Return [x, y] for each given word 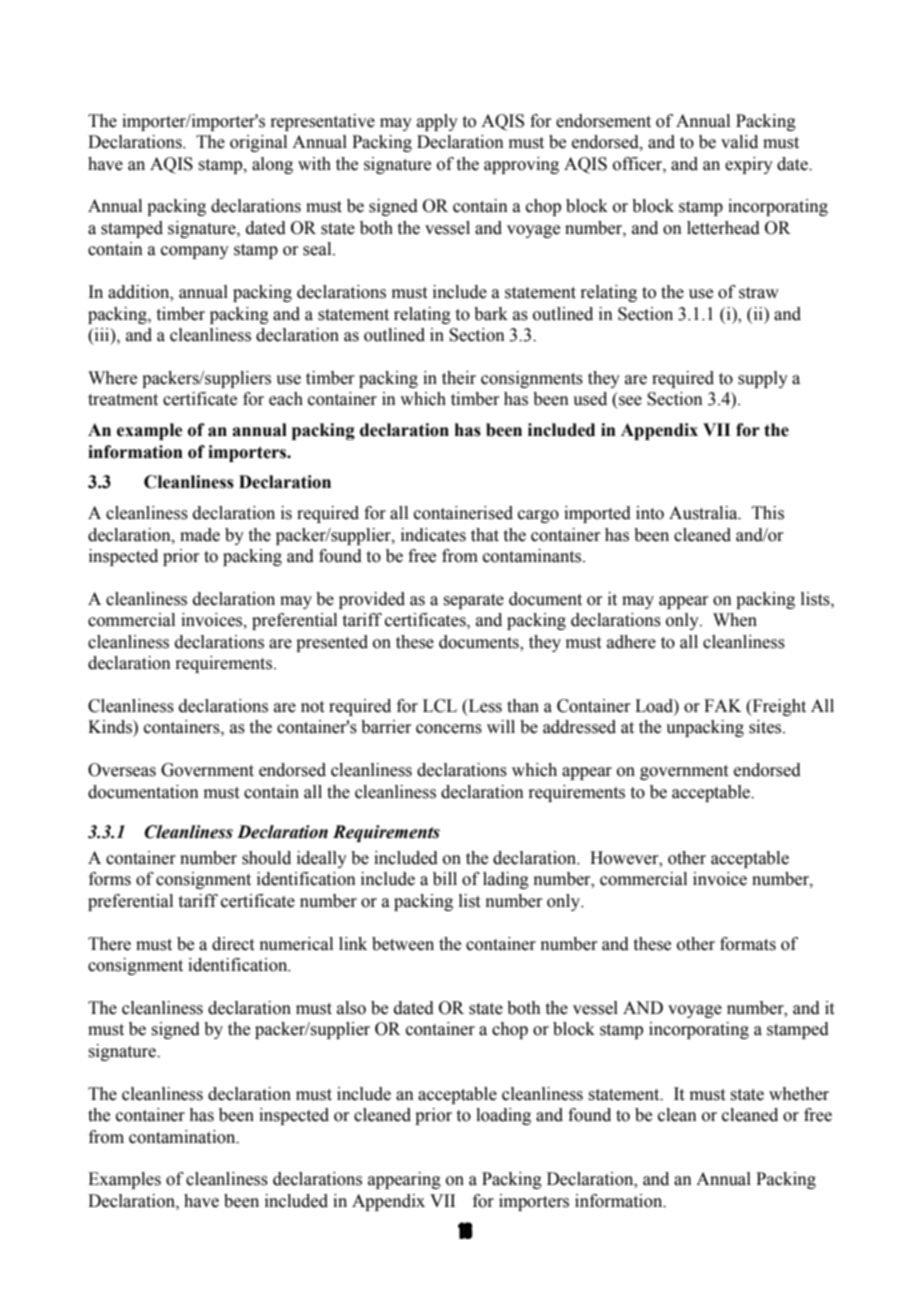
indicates [433, 535]
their [459, 378]
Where [112, 378]
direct [233, 944]
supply [763, 379]
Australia [704, 513]
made [200, 535]
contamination [183, 1137]
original [258, 143]
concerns [449, 729]
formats [748, 944]
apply [437, 122]
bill [445, 879]
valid [739, 142]
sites [766, 727]
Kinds [111, 727]
